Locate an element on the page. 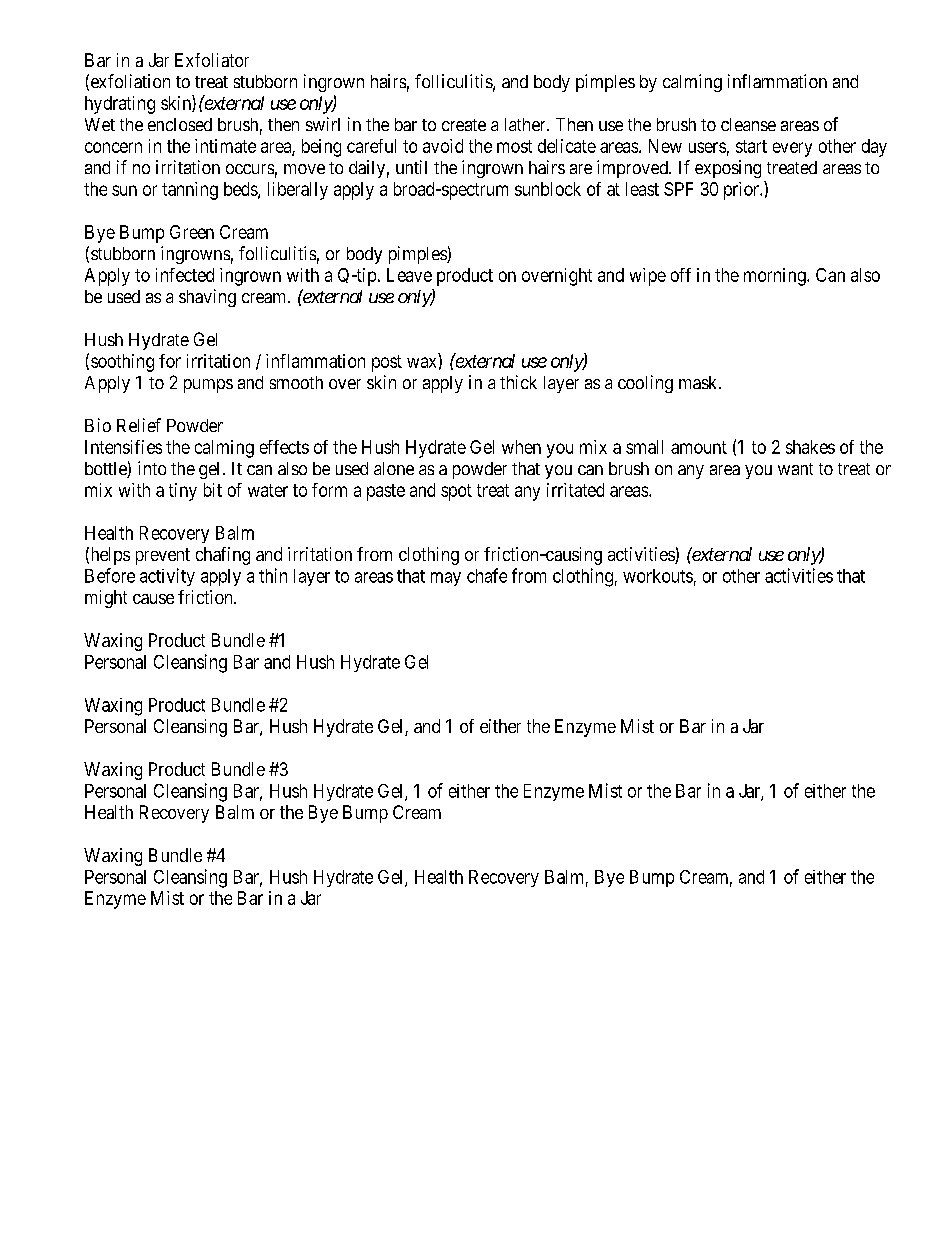  morning is located at coordinates (776, 277).
